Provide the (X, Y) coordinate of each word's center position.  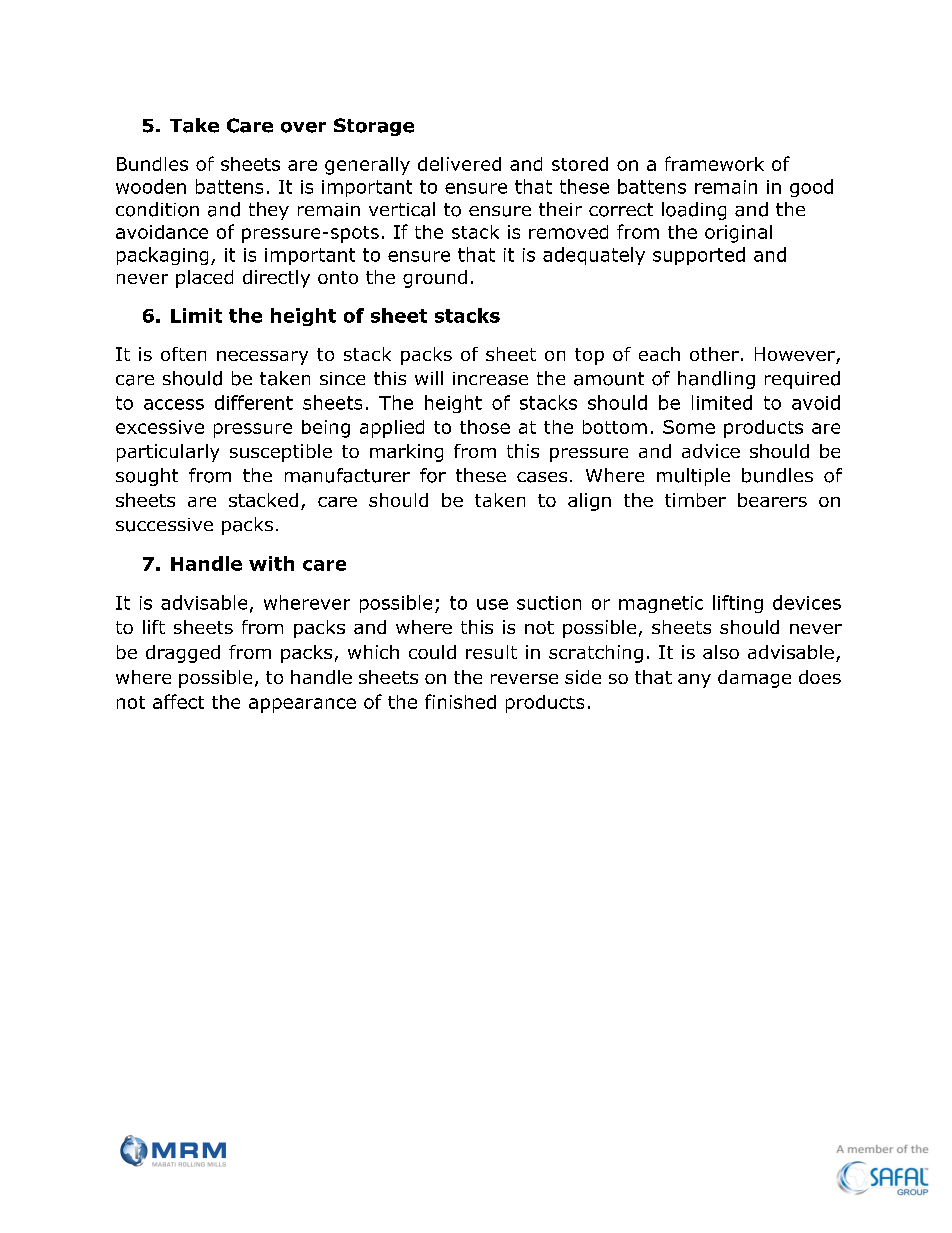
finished (460, 701)
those (485, 427)
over (303, 127)
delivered (459, 164)
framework (714, 163)
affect (178, 701)
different (254, 402)
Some (689, 427)
